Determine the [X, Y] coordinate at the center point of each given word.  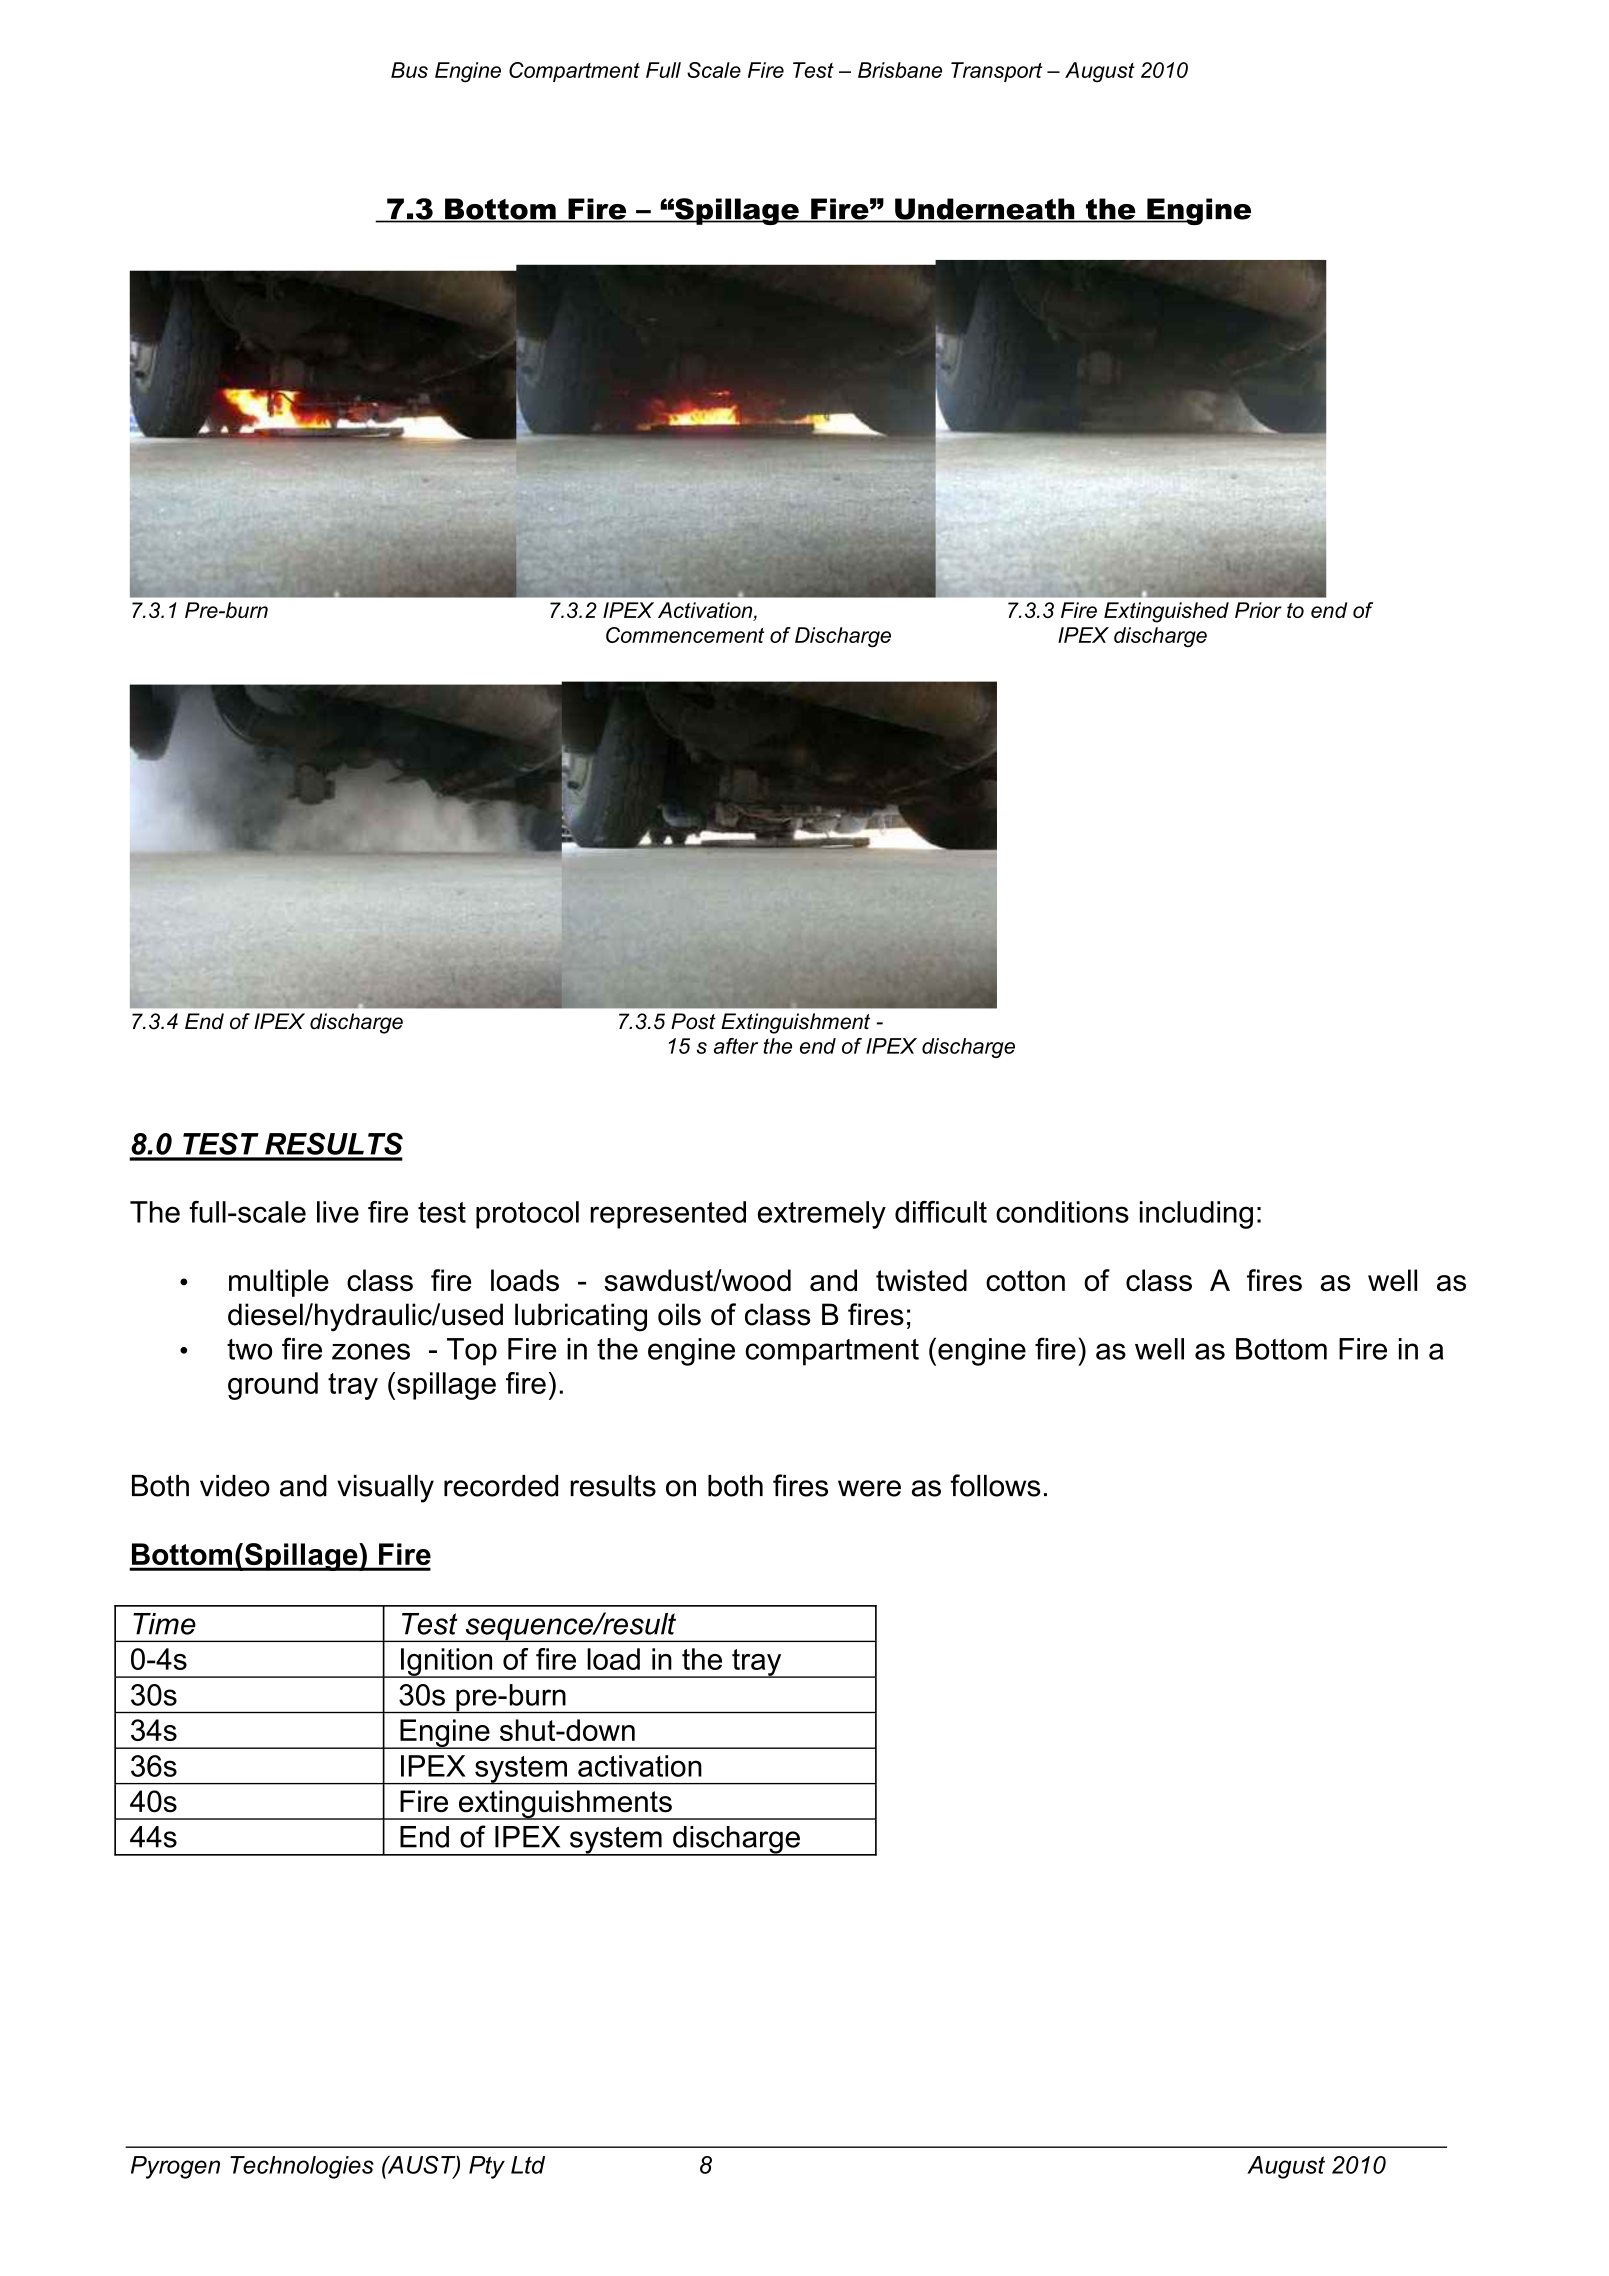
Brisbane [900, 70]
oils [679, 1314]
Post [693, 1021]
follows [995, 1485]
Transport [996, 72]
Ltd [528, 2165]
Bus [409, 70]
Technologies [302, 2167]
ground [273, 1386]
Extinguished [1166, 612]
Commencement [685, 635]
